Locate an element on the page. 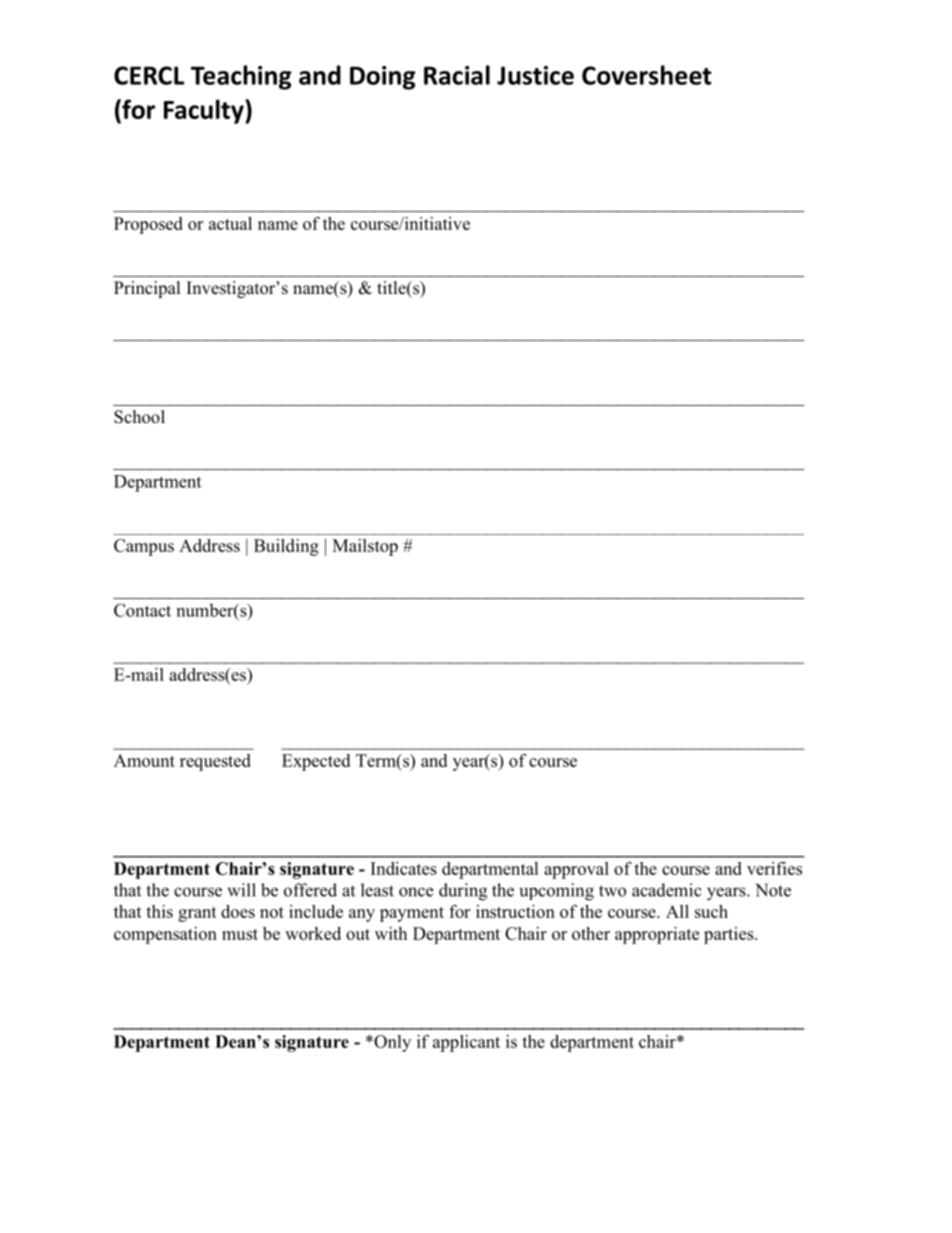 This image has width=952, height=1233. Indicates is located at coordinates (404, 868).
